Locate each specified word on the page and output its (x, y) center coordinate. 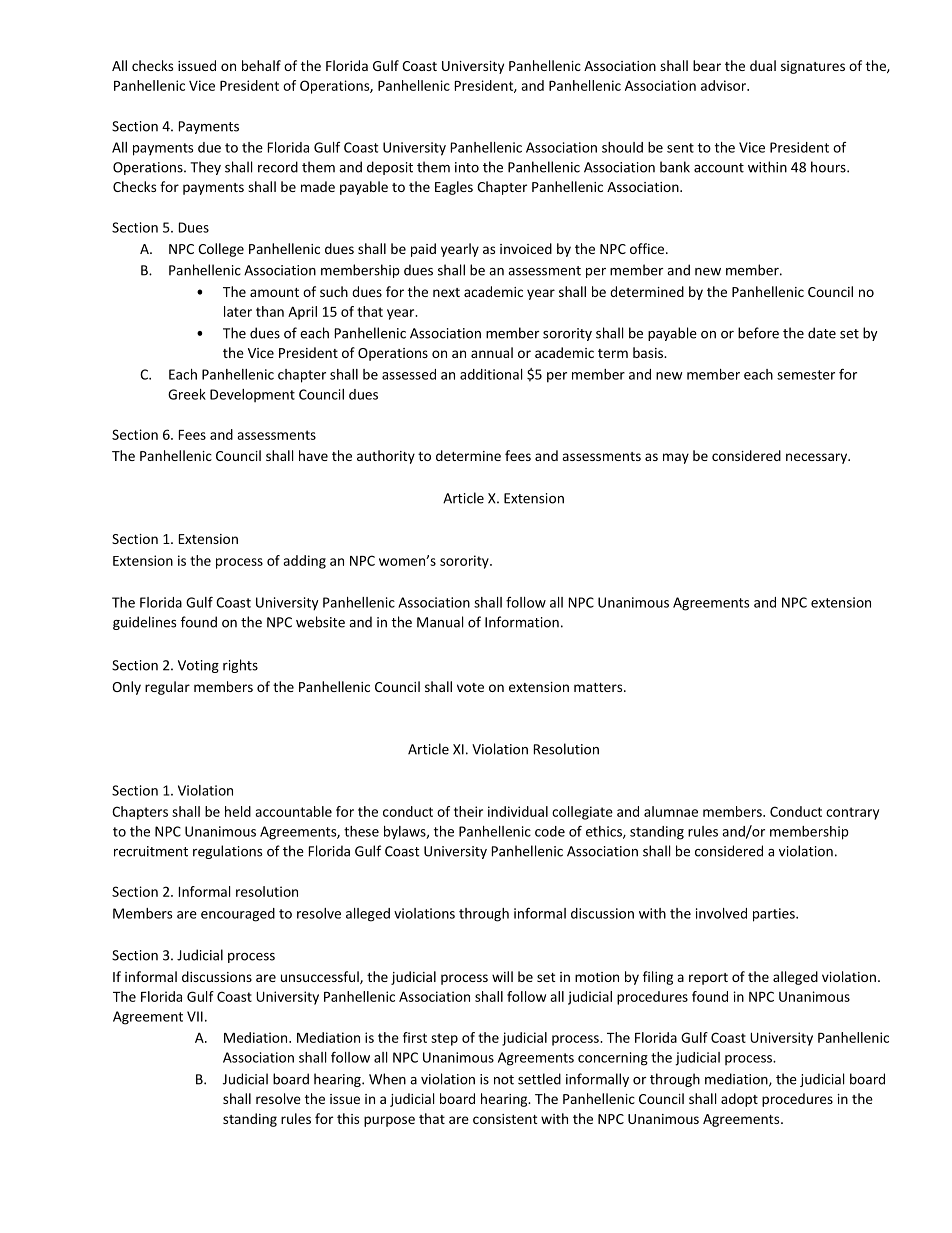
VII (195, 1016)
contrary (852, 813)
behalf (261, 65)
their (468, 811)
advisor (724, 85)
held (238, 811)
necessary (818, 458)
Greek (187, 394)
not (504, 1080)
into (467, 167)
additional (491, 374)
